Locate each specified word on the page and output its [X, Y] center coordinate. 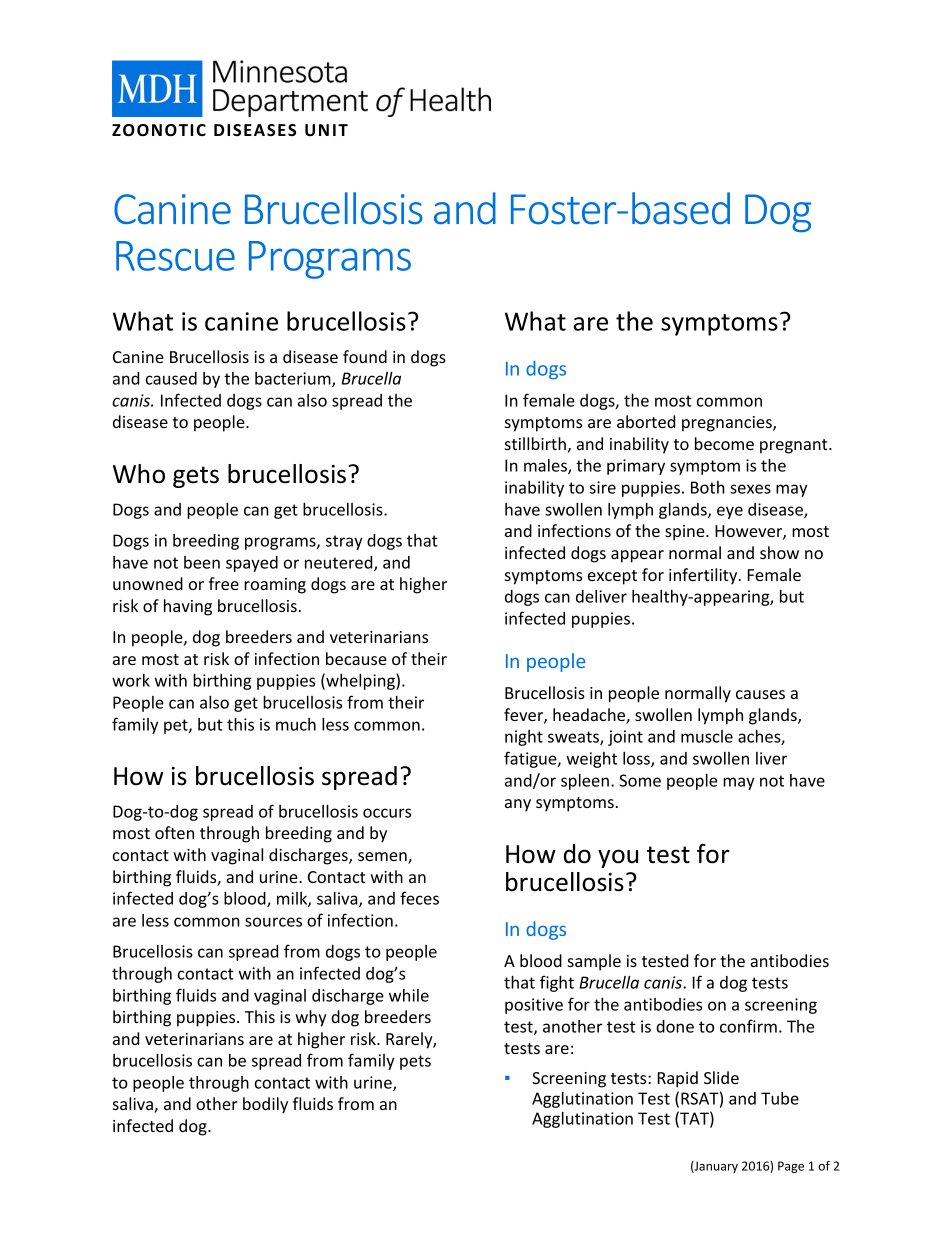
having [188, 607]
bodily [265, 1105]
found [365, 356]
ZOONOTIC [159, 130]
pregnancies [728, 424]
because [356, 658]
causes [760, 694]
